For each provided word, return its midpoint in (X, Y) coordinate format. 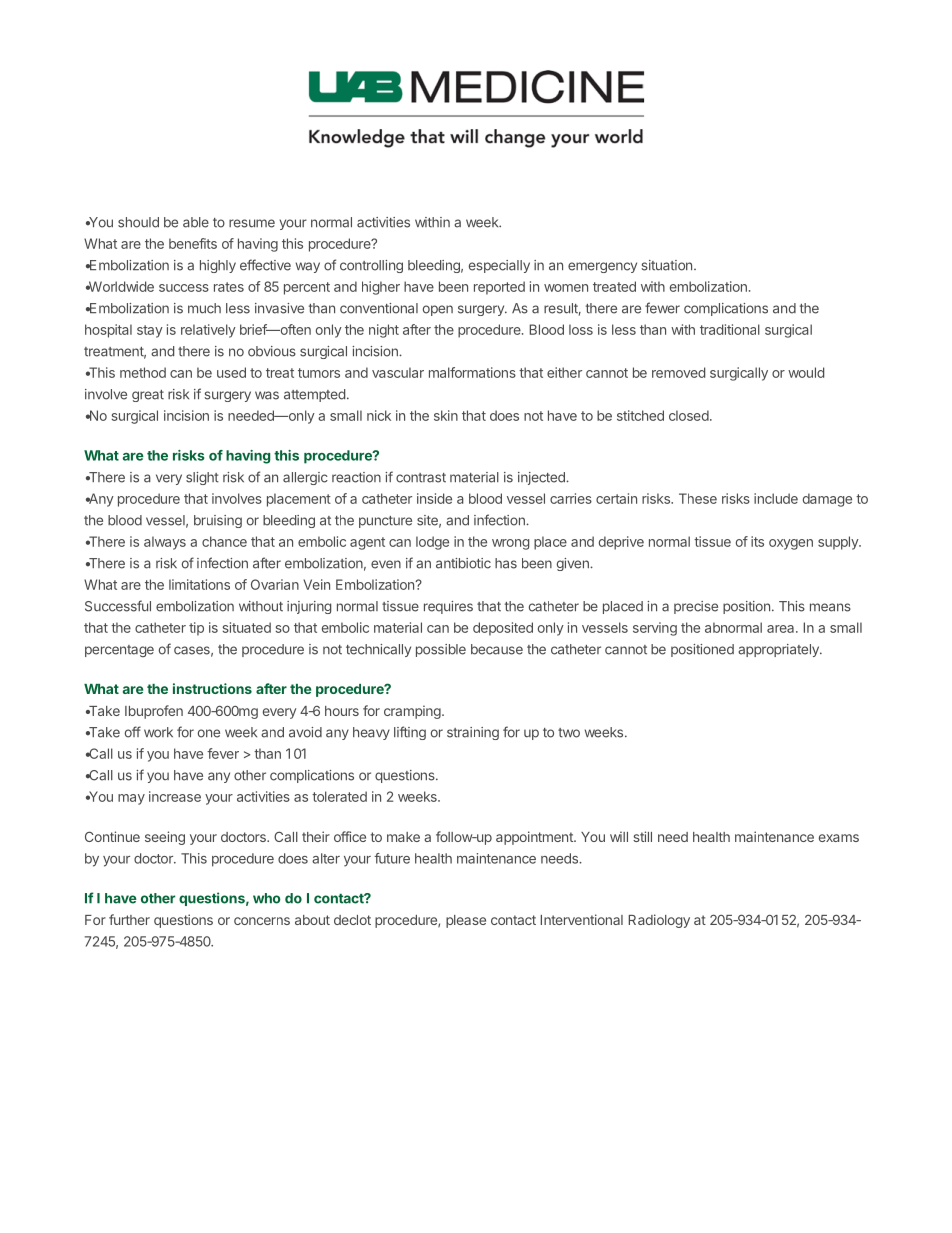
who (267, 898)
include (776, 498)
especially (499, 266)
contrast (421, 478)
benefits (193, 243)
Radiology (659, 921)
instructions (212, 688)
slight (202, 478)
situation (666, 265)
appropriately (779, 650)
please (466, 921)
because (497, 649)
